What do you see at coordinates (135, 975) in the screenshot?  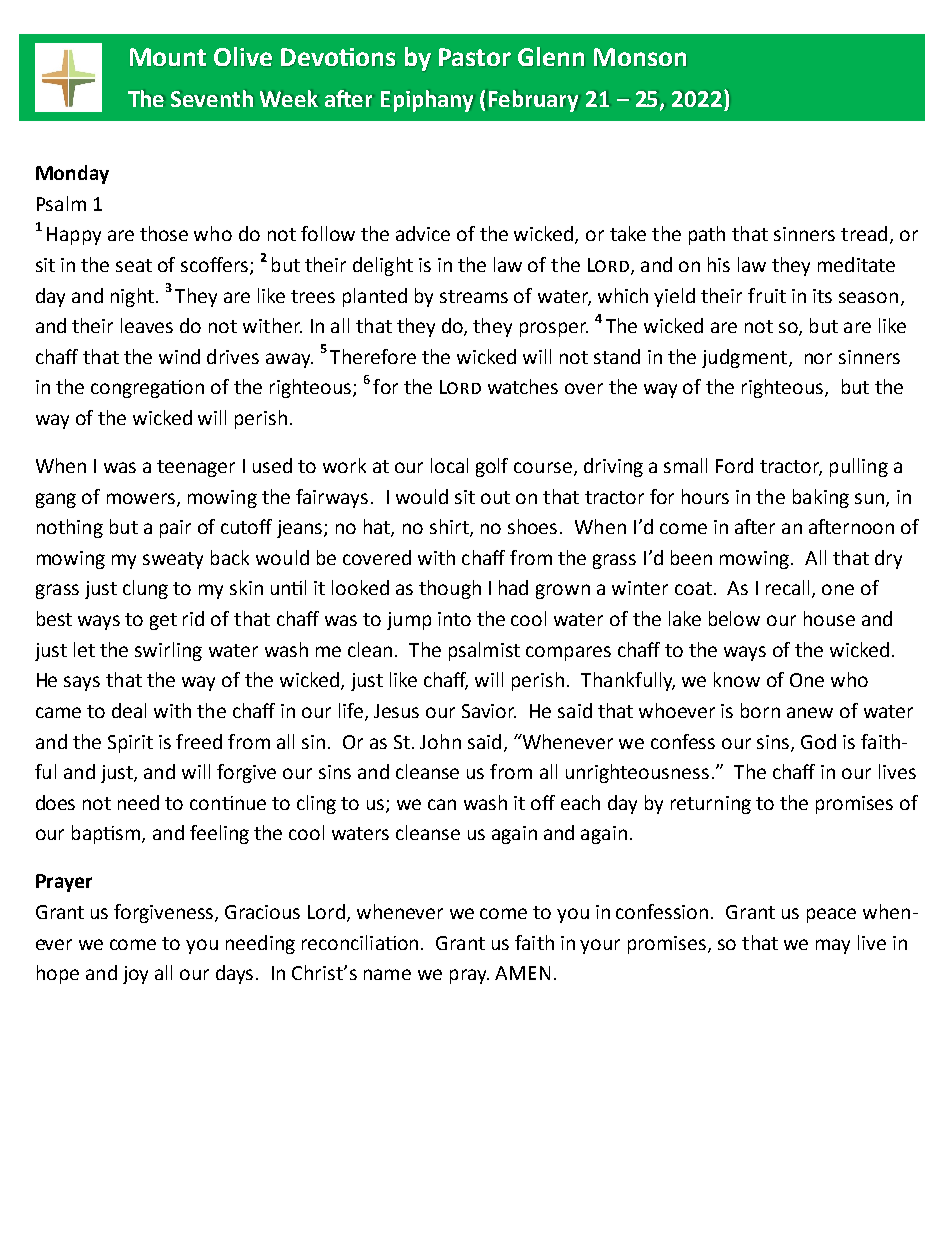 I see `joy` at bounding box center [135, 975].
